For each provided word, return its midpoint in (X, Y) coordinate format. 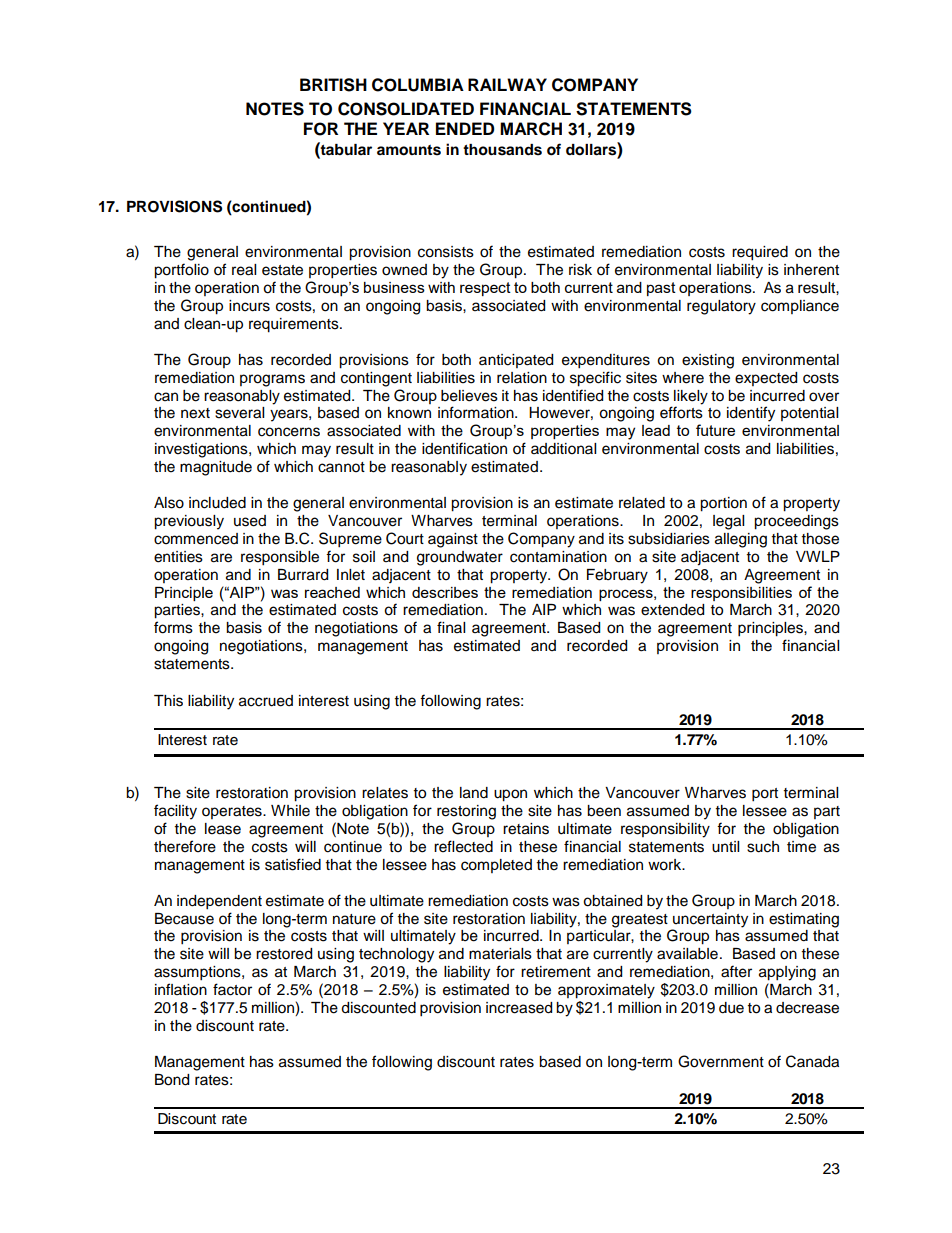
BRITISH (333, 85)
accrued (266, 701)
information (477, 412)
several (239, 413)
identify (751, 414)
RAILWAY (507, 84)
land (474, 793)
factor (232, 989)
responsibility (665, 830)
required (760, 253)
